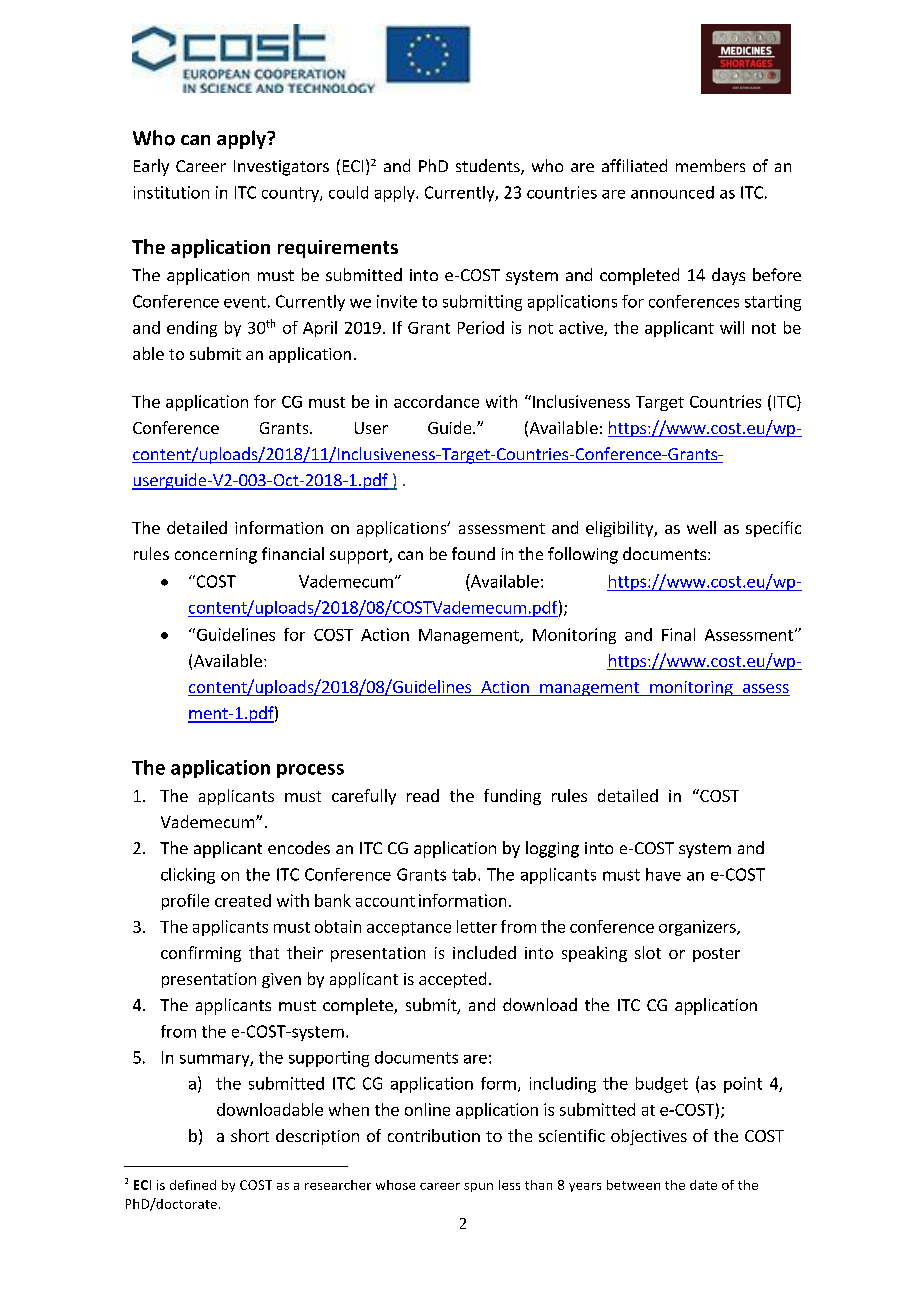 The width and height of the image is (924, 1307). What do you see at coordinates (310, 771) in the image?
I see `process` at bounding box center [310, 771].
